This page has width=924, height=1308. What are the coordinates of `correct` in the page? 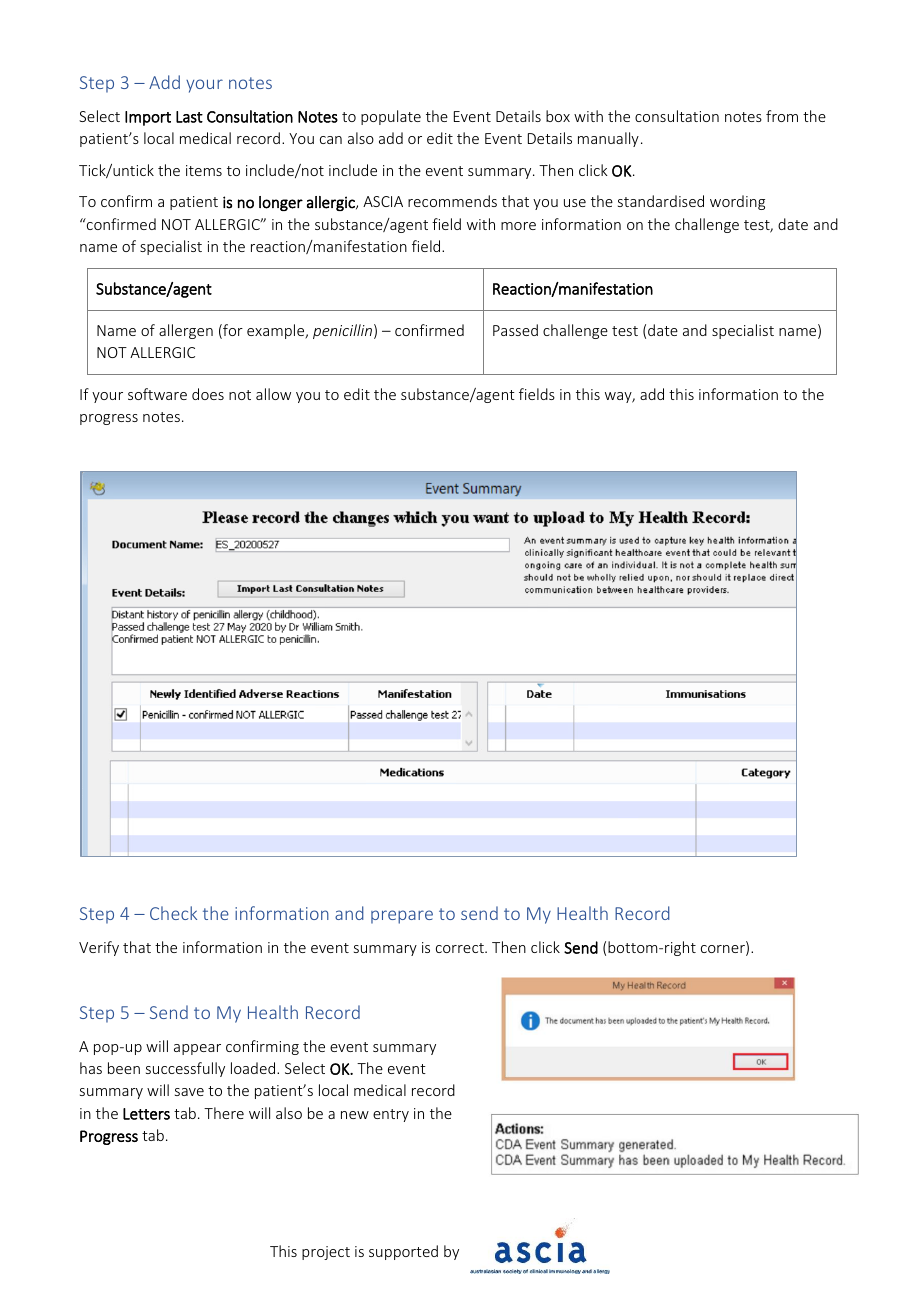 It's located at (461, 948).
